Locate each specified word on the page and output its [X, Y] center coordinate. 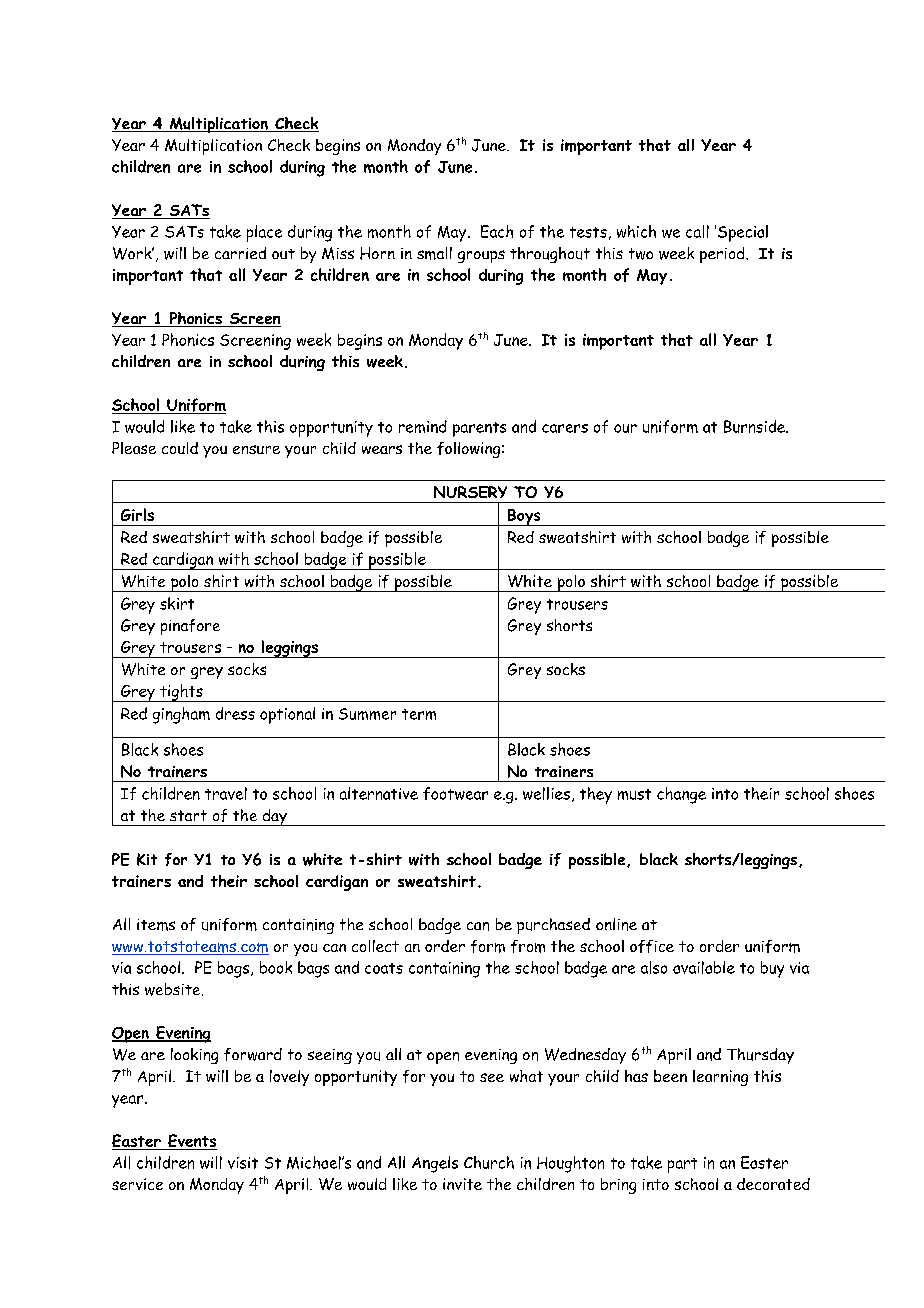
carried [240, 253]
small [434, 253]
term [419, 714]
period [723, 255]
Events [191, 1142]
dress [235, 713]
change [681, 795]
